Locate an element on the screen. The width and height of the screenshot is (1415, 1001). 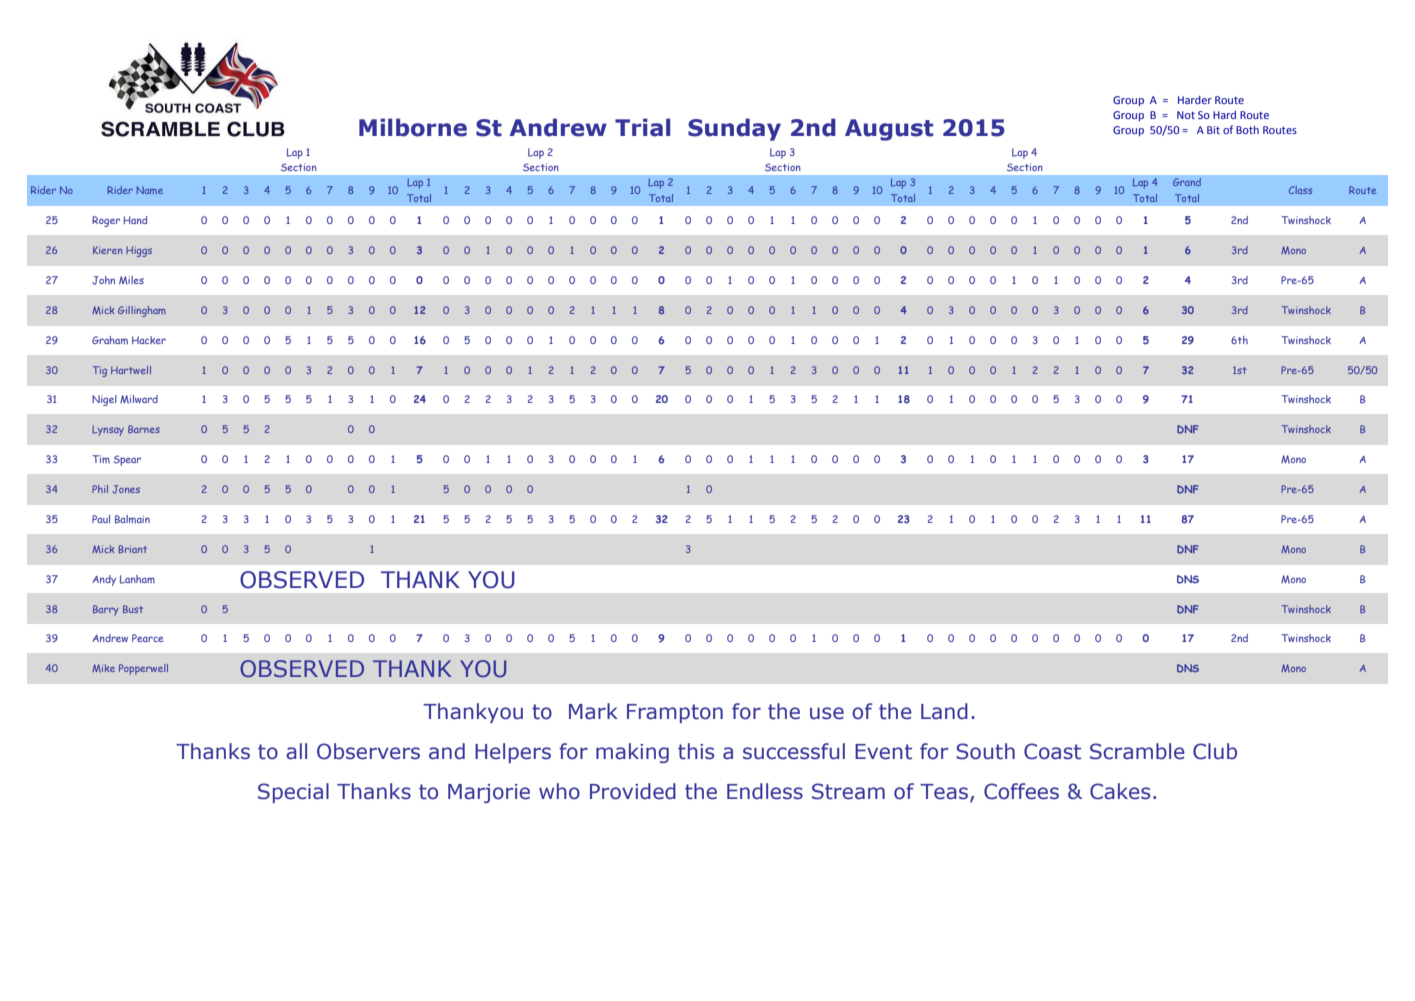
Paul is located at coordinates (101, 519).
